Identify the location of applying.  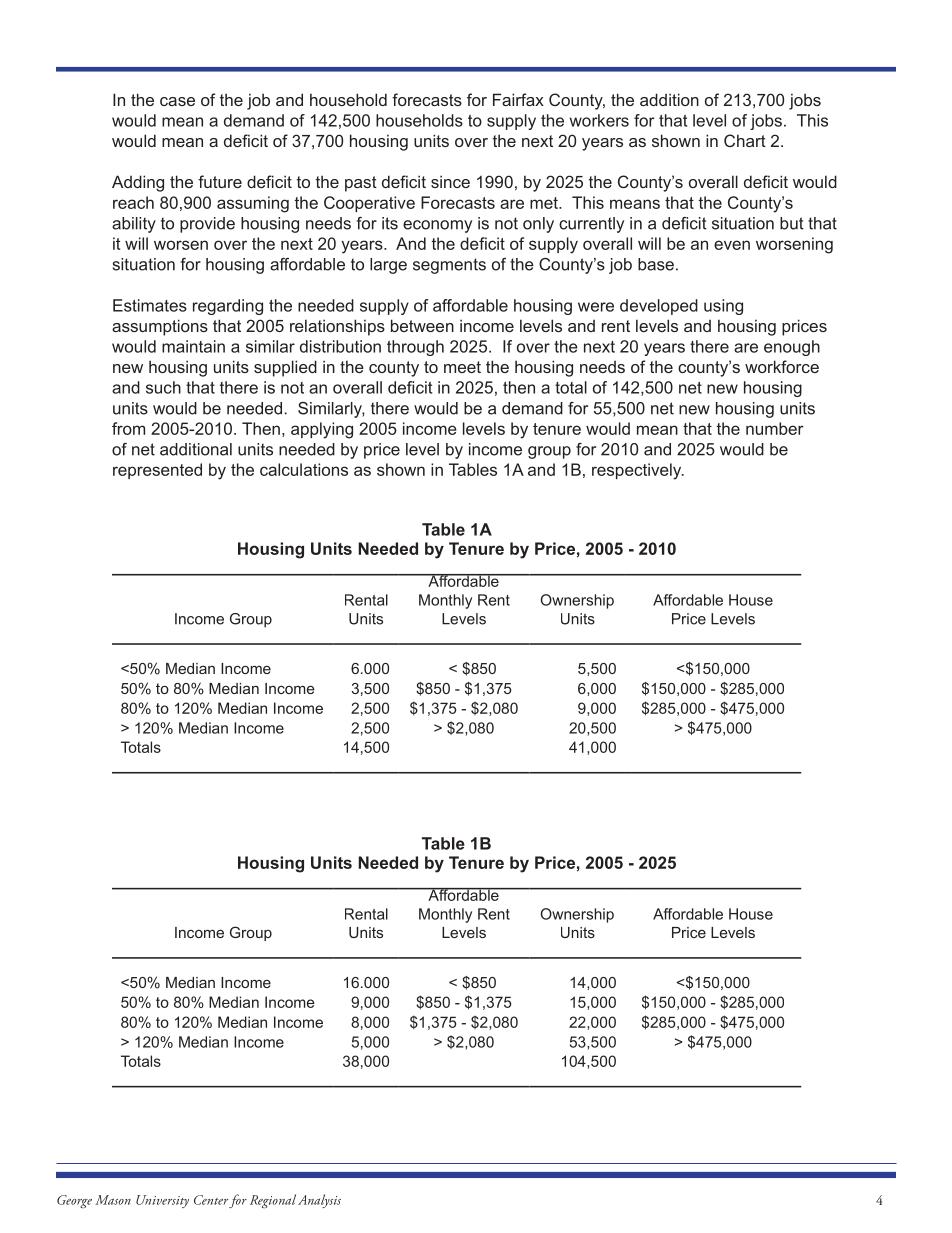
(322, 430).
